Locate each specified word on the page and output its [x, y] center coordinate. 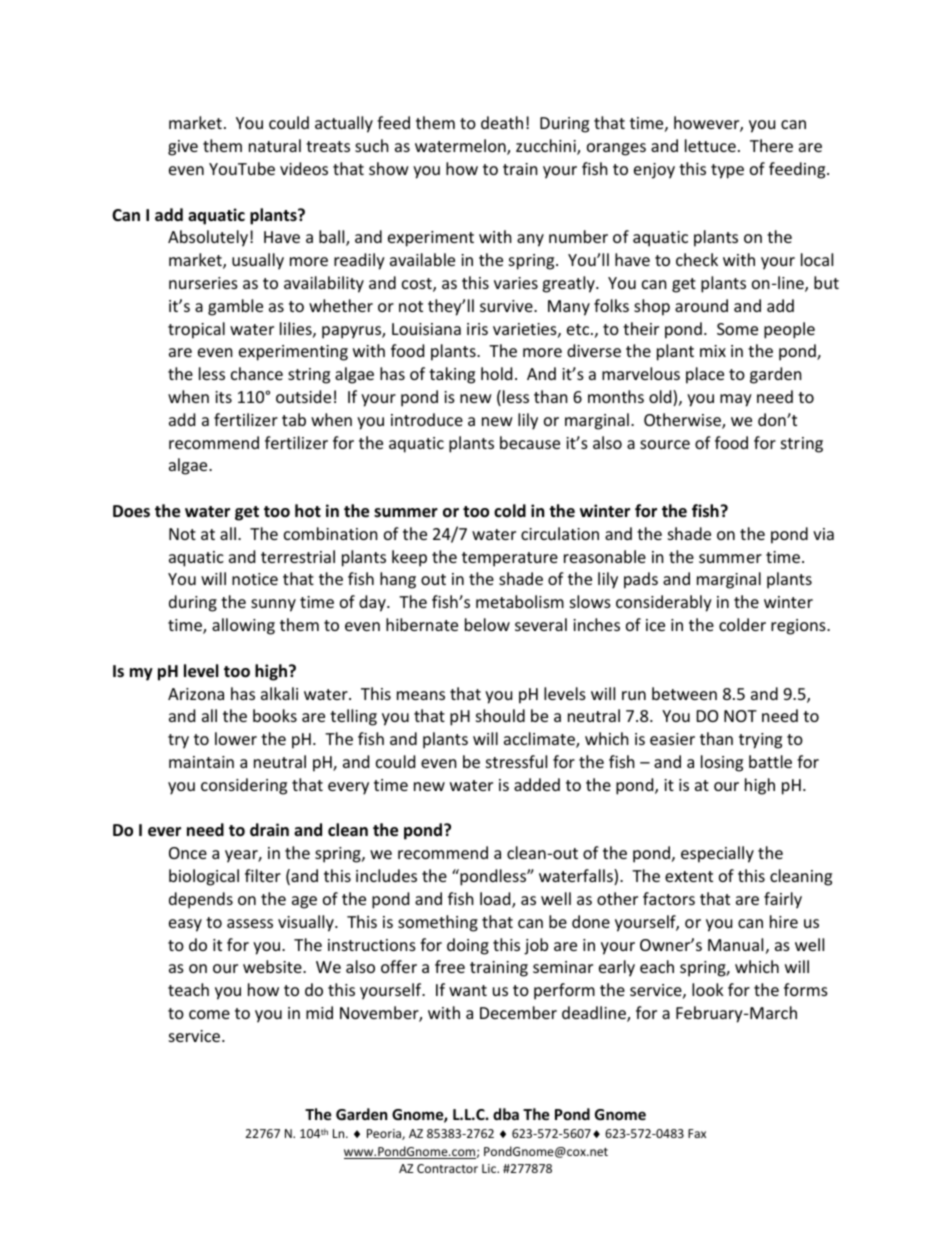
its [223, 397]
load [496, 900]
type [727, 171]
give [183, 148]
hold [496, 373]
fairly [783, 900]
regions [799, 627]
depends [201, 900]
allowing [243, 626]
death [502, 122]
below [487, 624]
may [736, 400]
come [209, 1014]
